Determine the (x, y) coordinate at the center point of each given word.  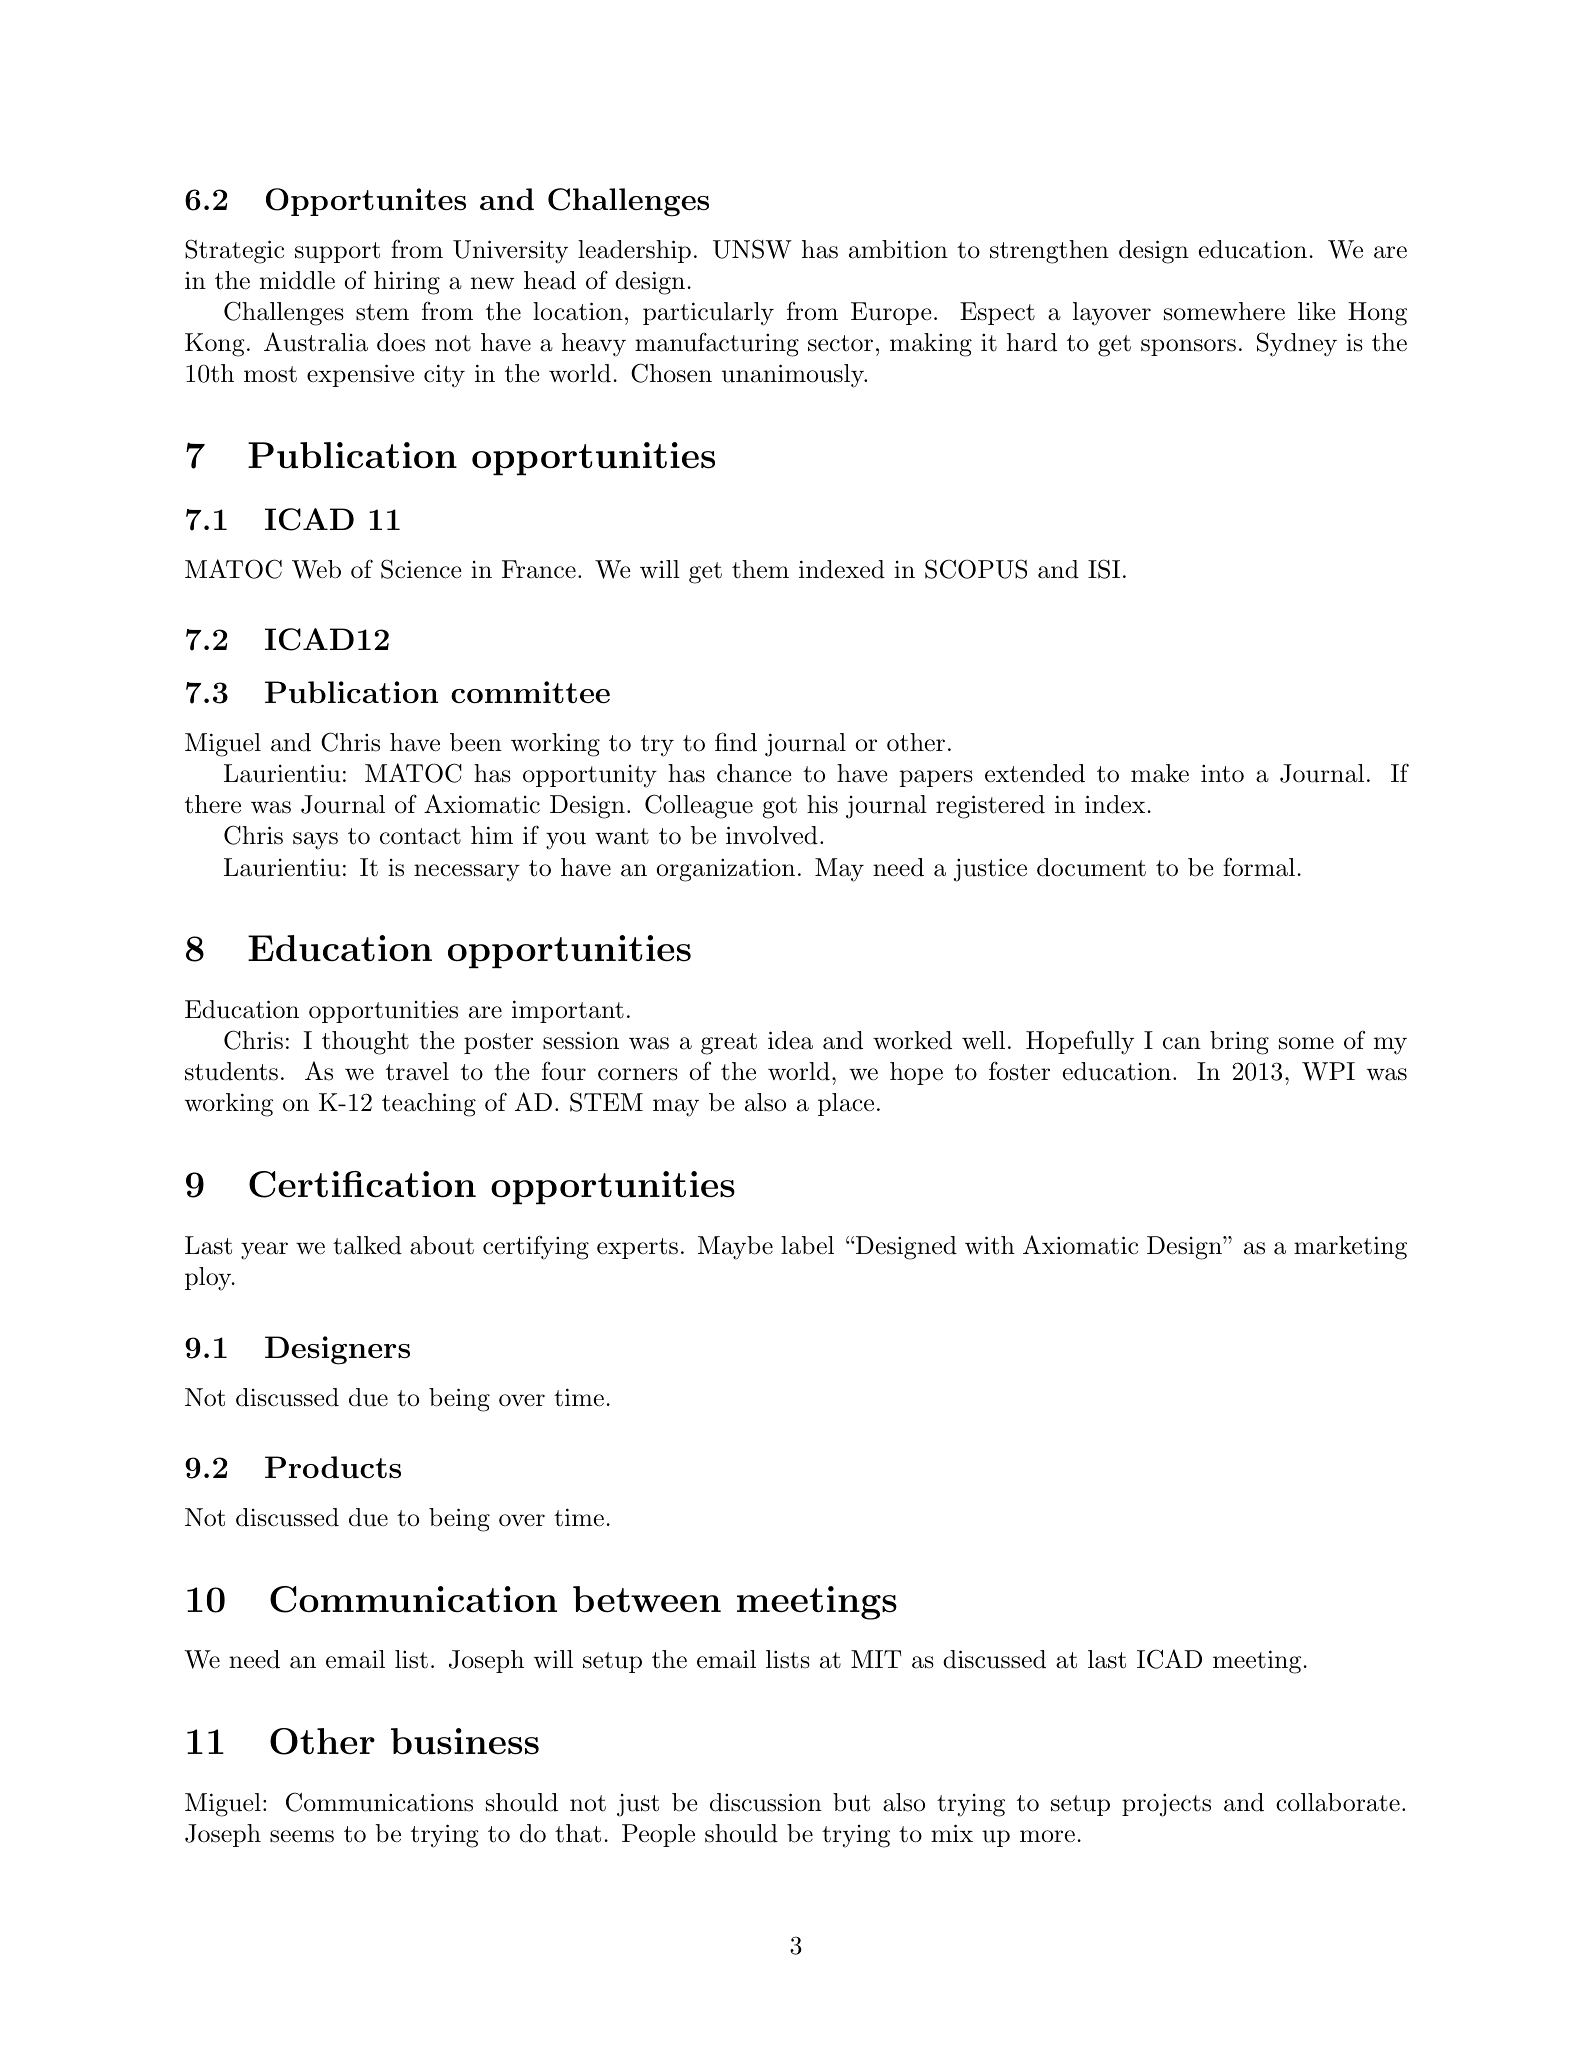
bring (1239, 1043)
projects (1166, 1805)
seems (302, 1836)
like (1317, 311)
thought (365, 1043)
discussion (766, 1802)
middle (297, 280)
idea (790, 1040)
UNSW (752, 249)
